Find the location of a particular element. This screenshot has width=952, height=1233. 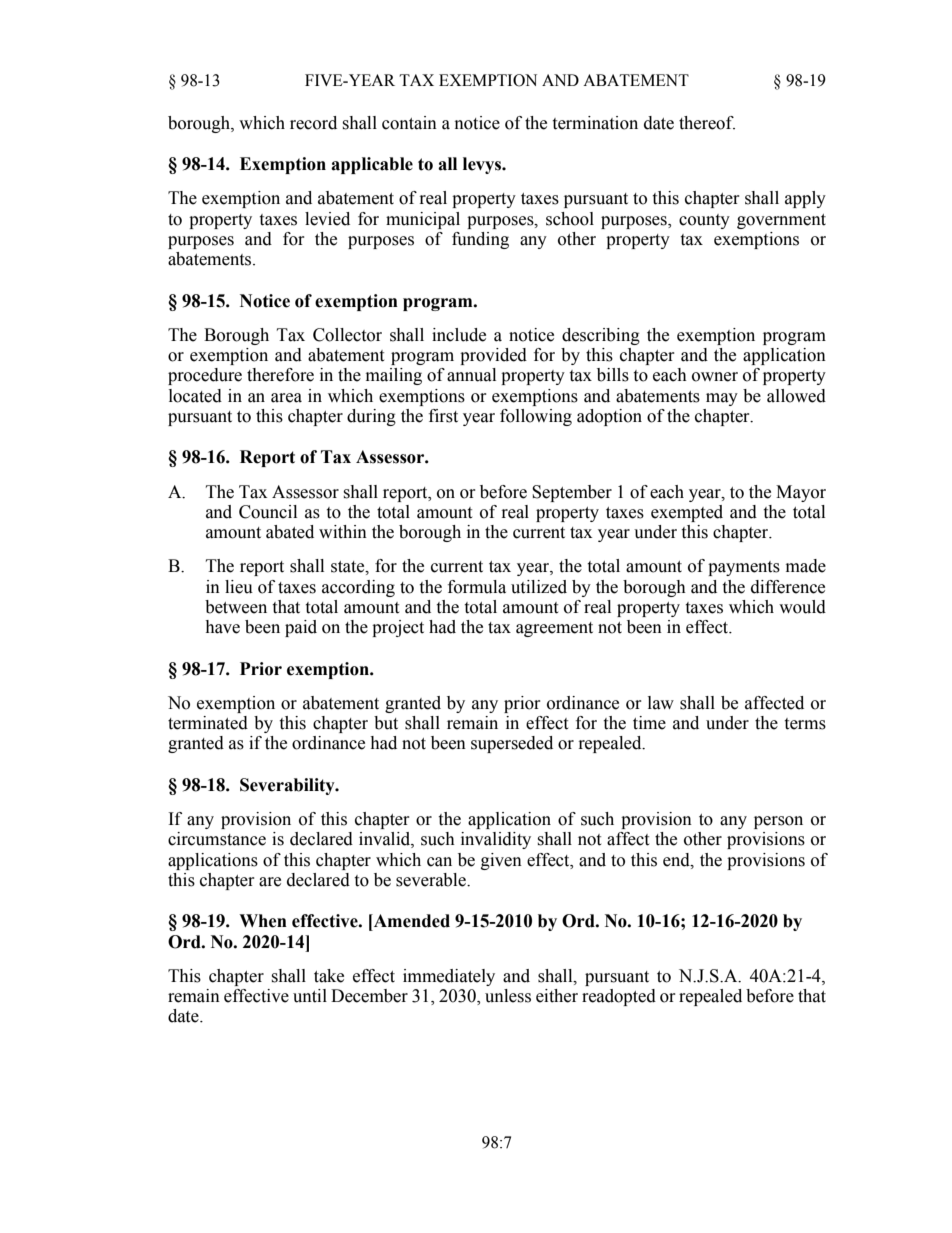

superseded is located at coordinates (512, 744).
